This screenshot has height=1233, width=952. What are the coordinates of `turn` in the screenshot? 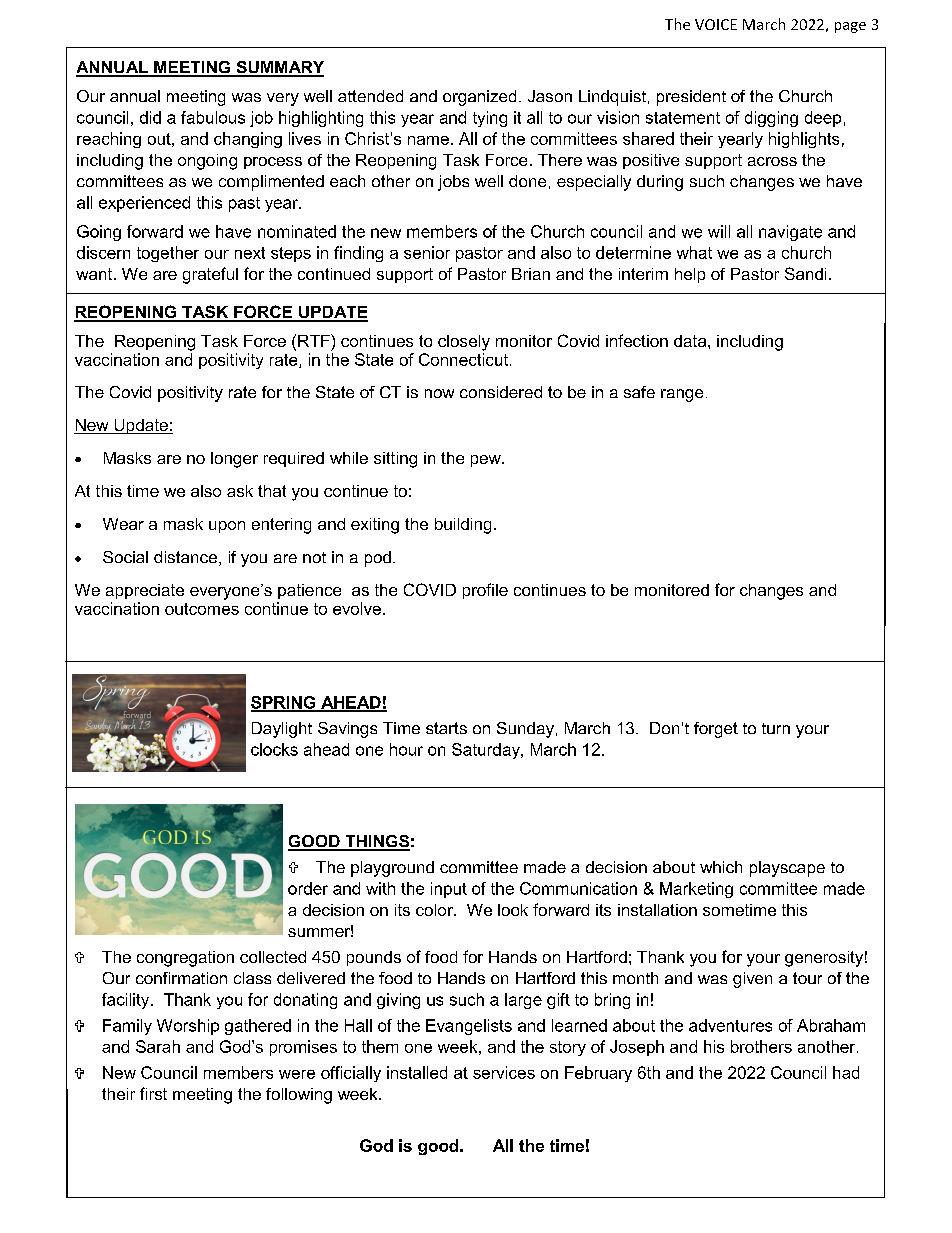 It's located at (776, 728).
